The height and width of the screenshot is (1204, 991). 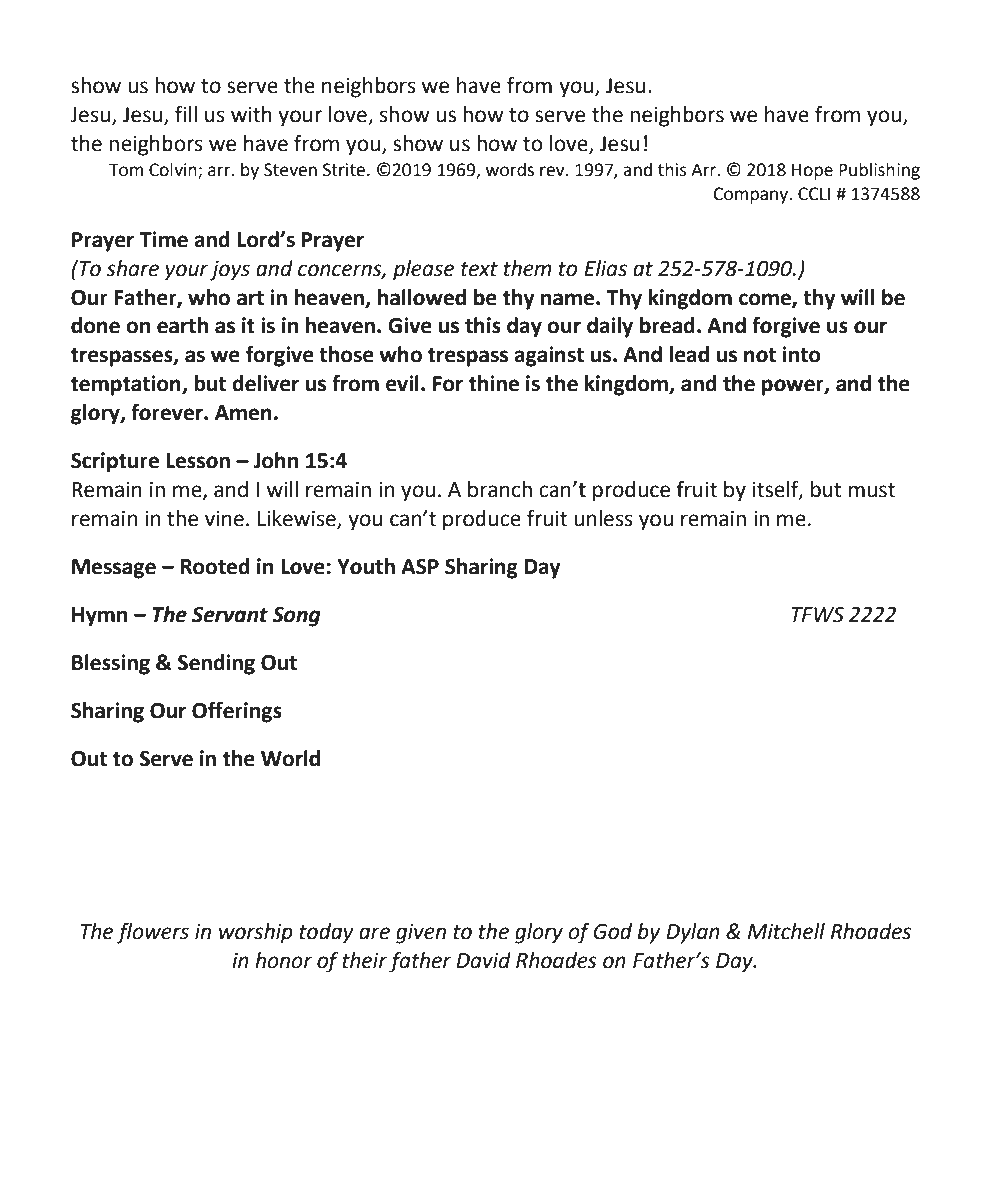 I want to click on must, so click(x=872, y=490).
